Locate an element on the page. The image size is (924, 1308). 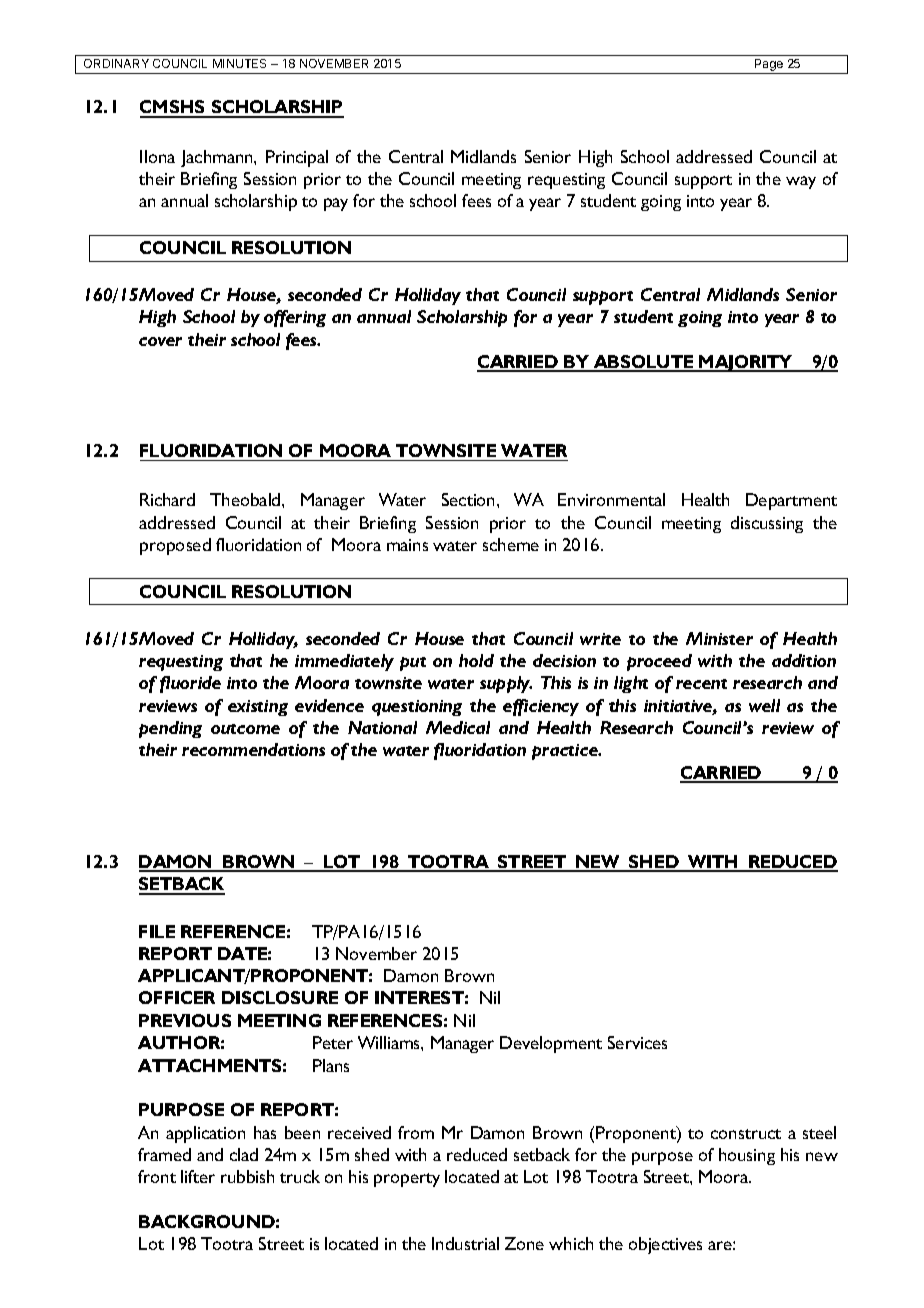
Page is located at coordinates (769, 66).
